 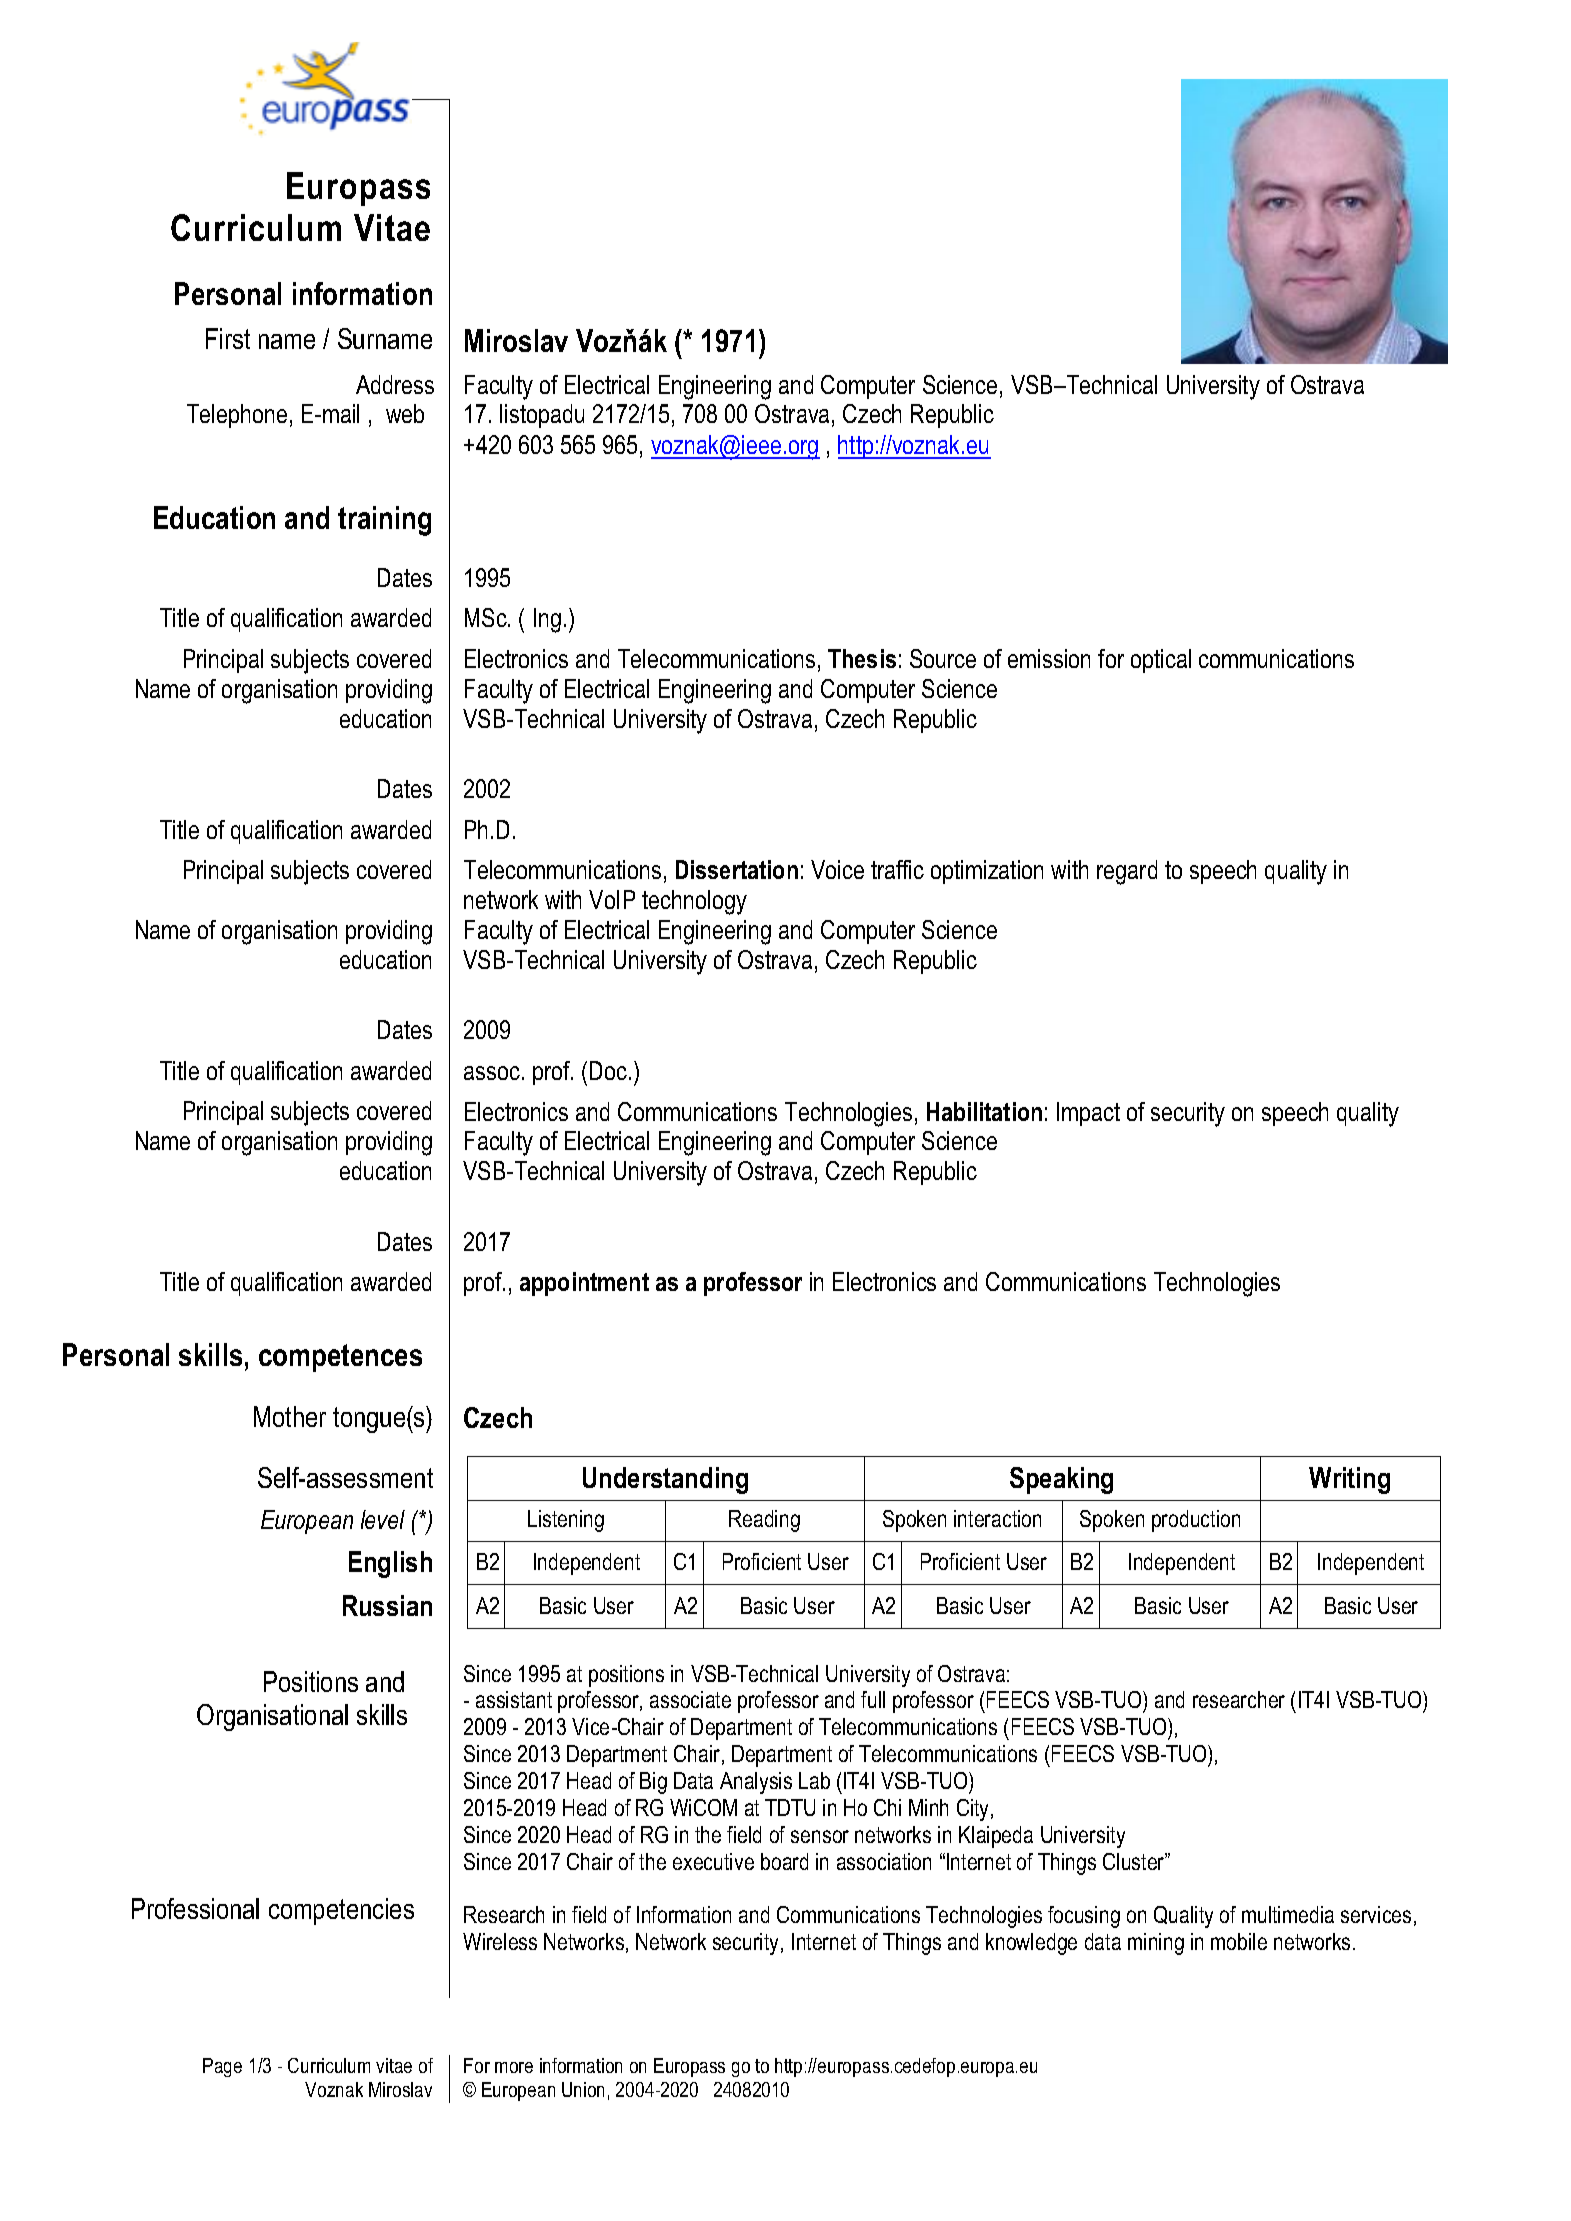 What do you see at coordinates (384, 521) in the document?
I see `training` at bounding box center [384, 521].
